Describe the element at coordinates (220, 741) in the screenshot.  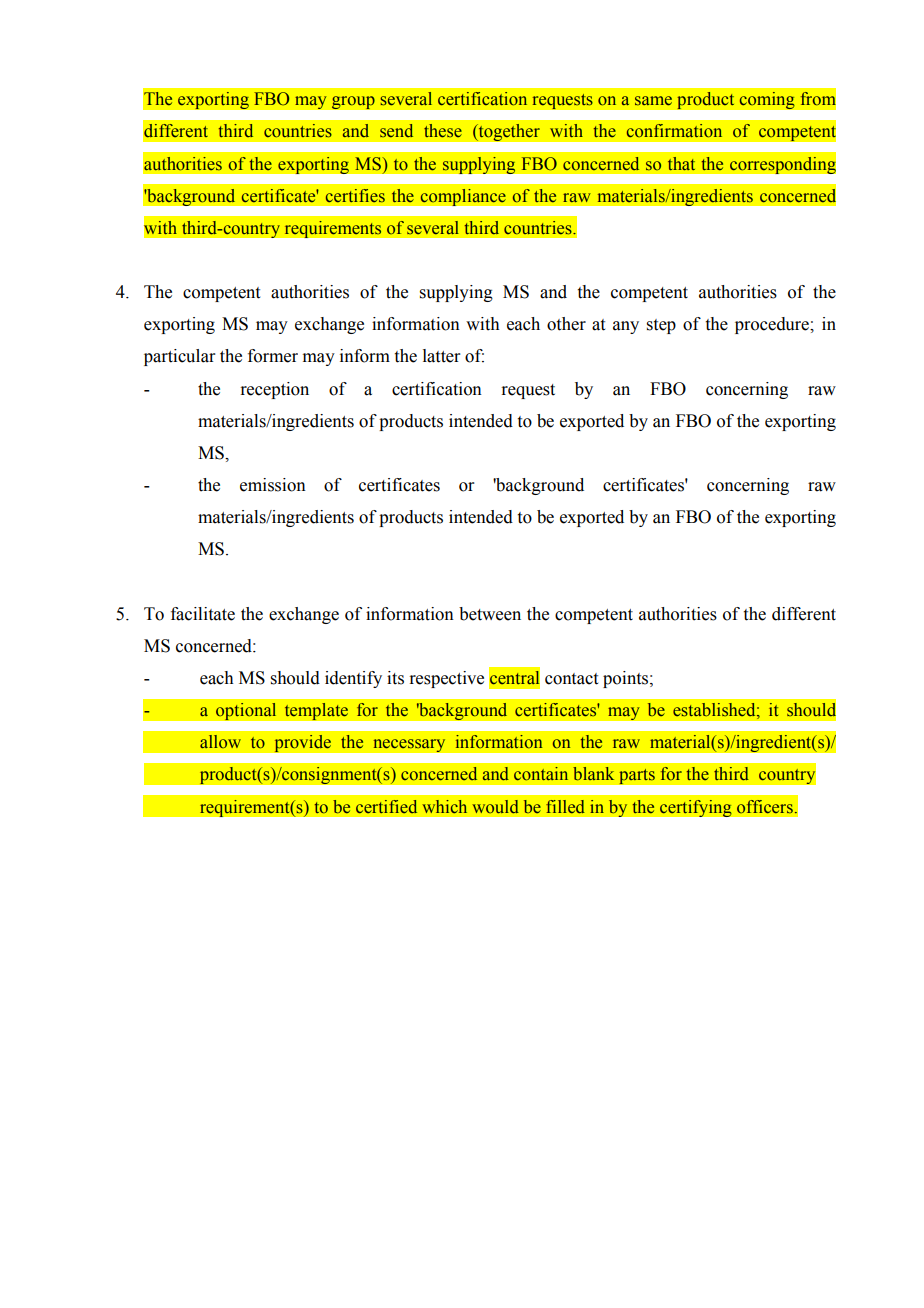
I see `allow` at that location.
